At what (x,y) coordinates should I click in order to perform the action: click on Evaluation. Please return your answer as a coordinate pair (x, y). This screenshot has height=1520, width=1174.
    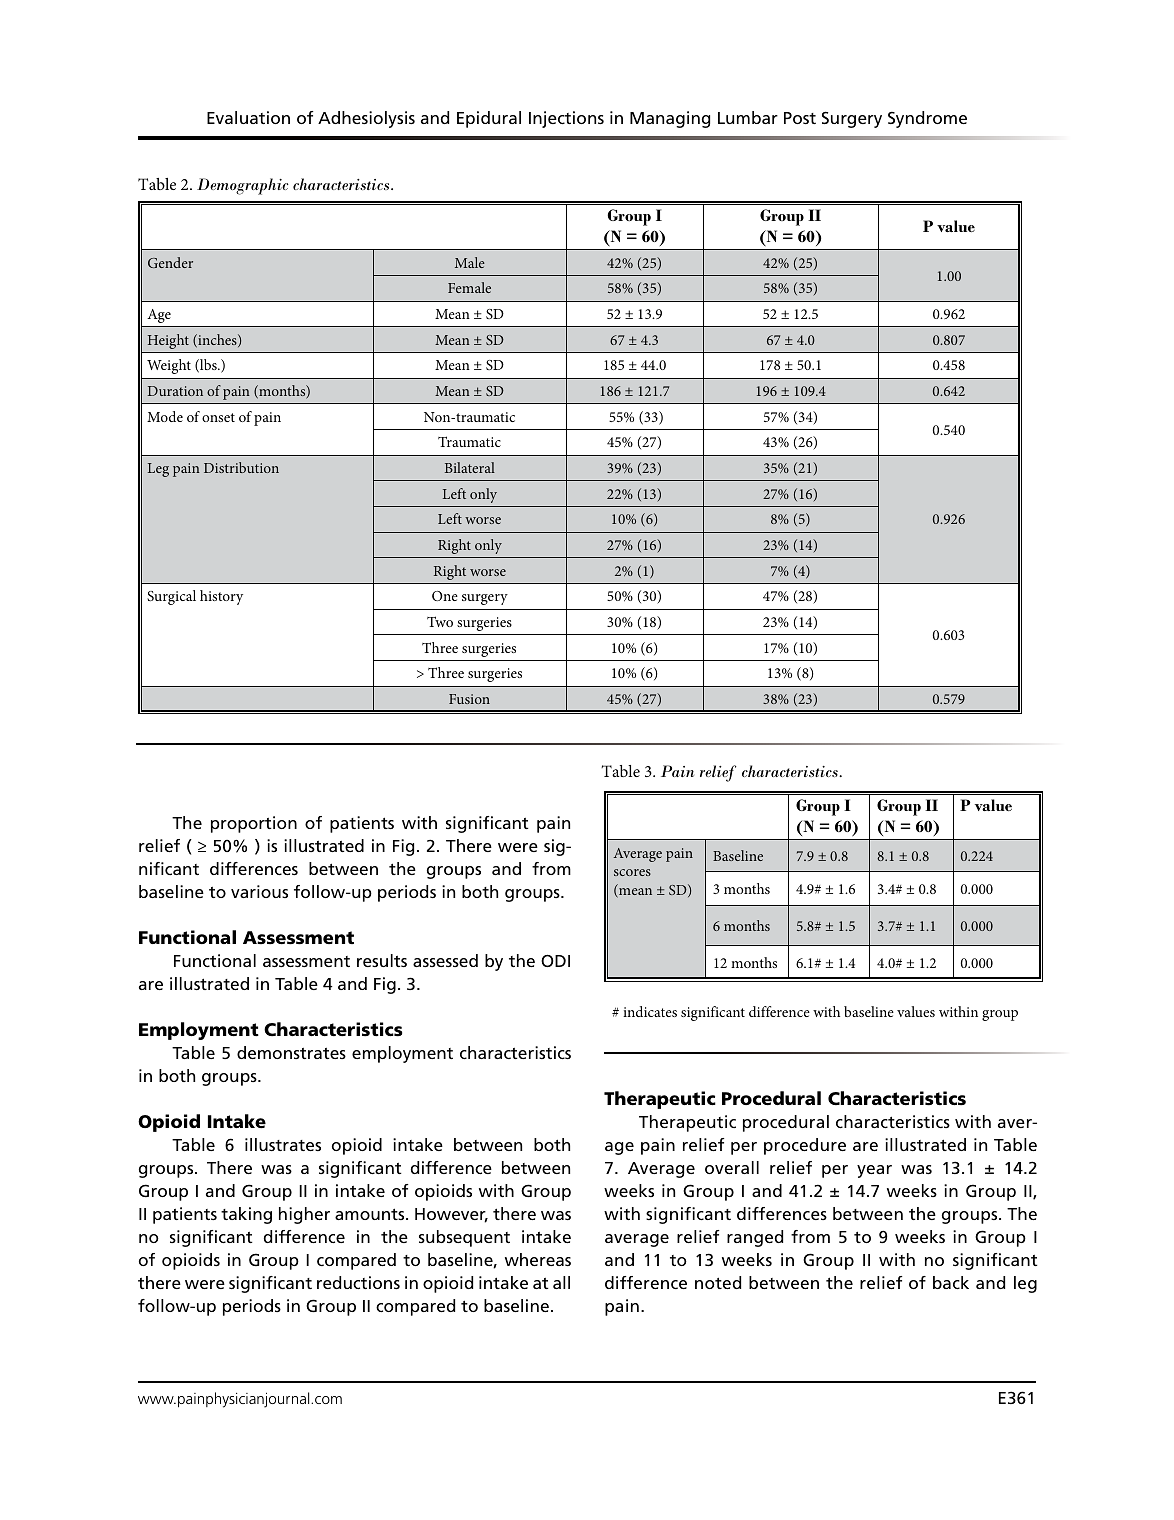
    Looking at the image, I should click on (248, 117).
